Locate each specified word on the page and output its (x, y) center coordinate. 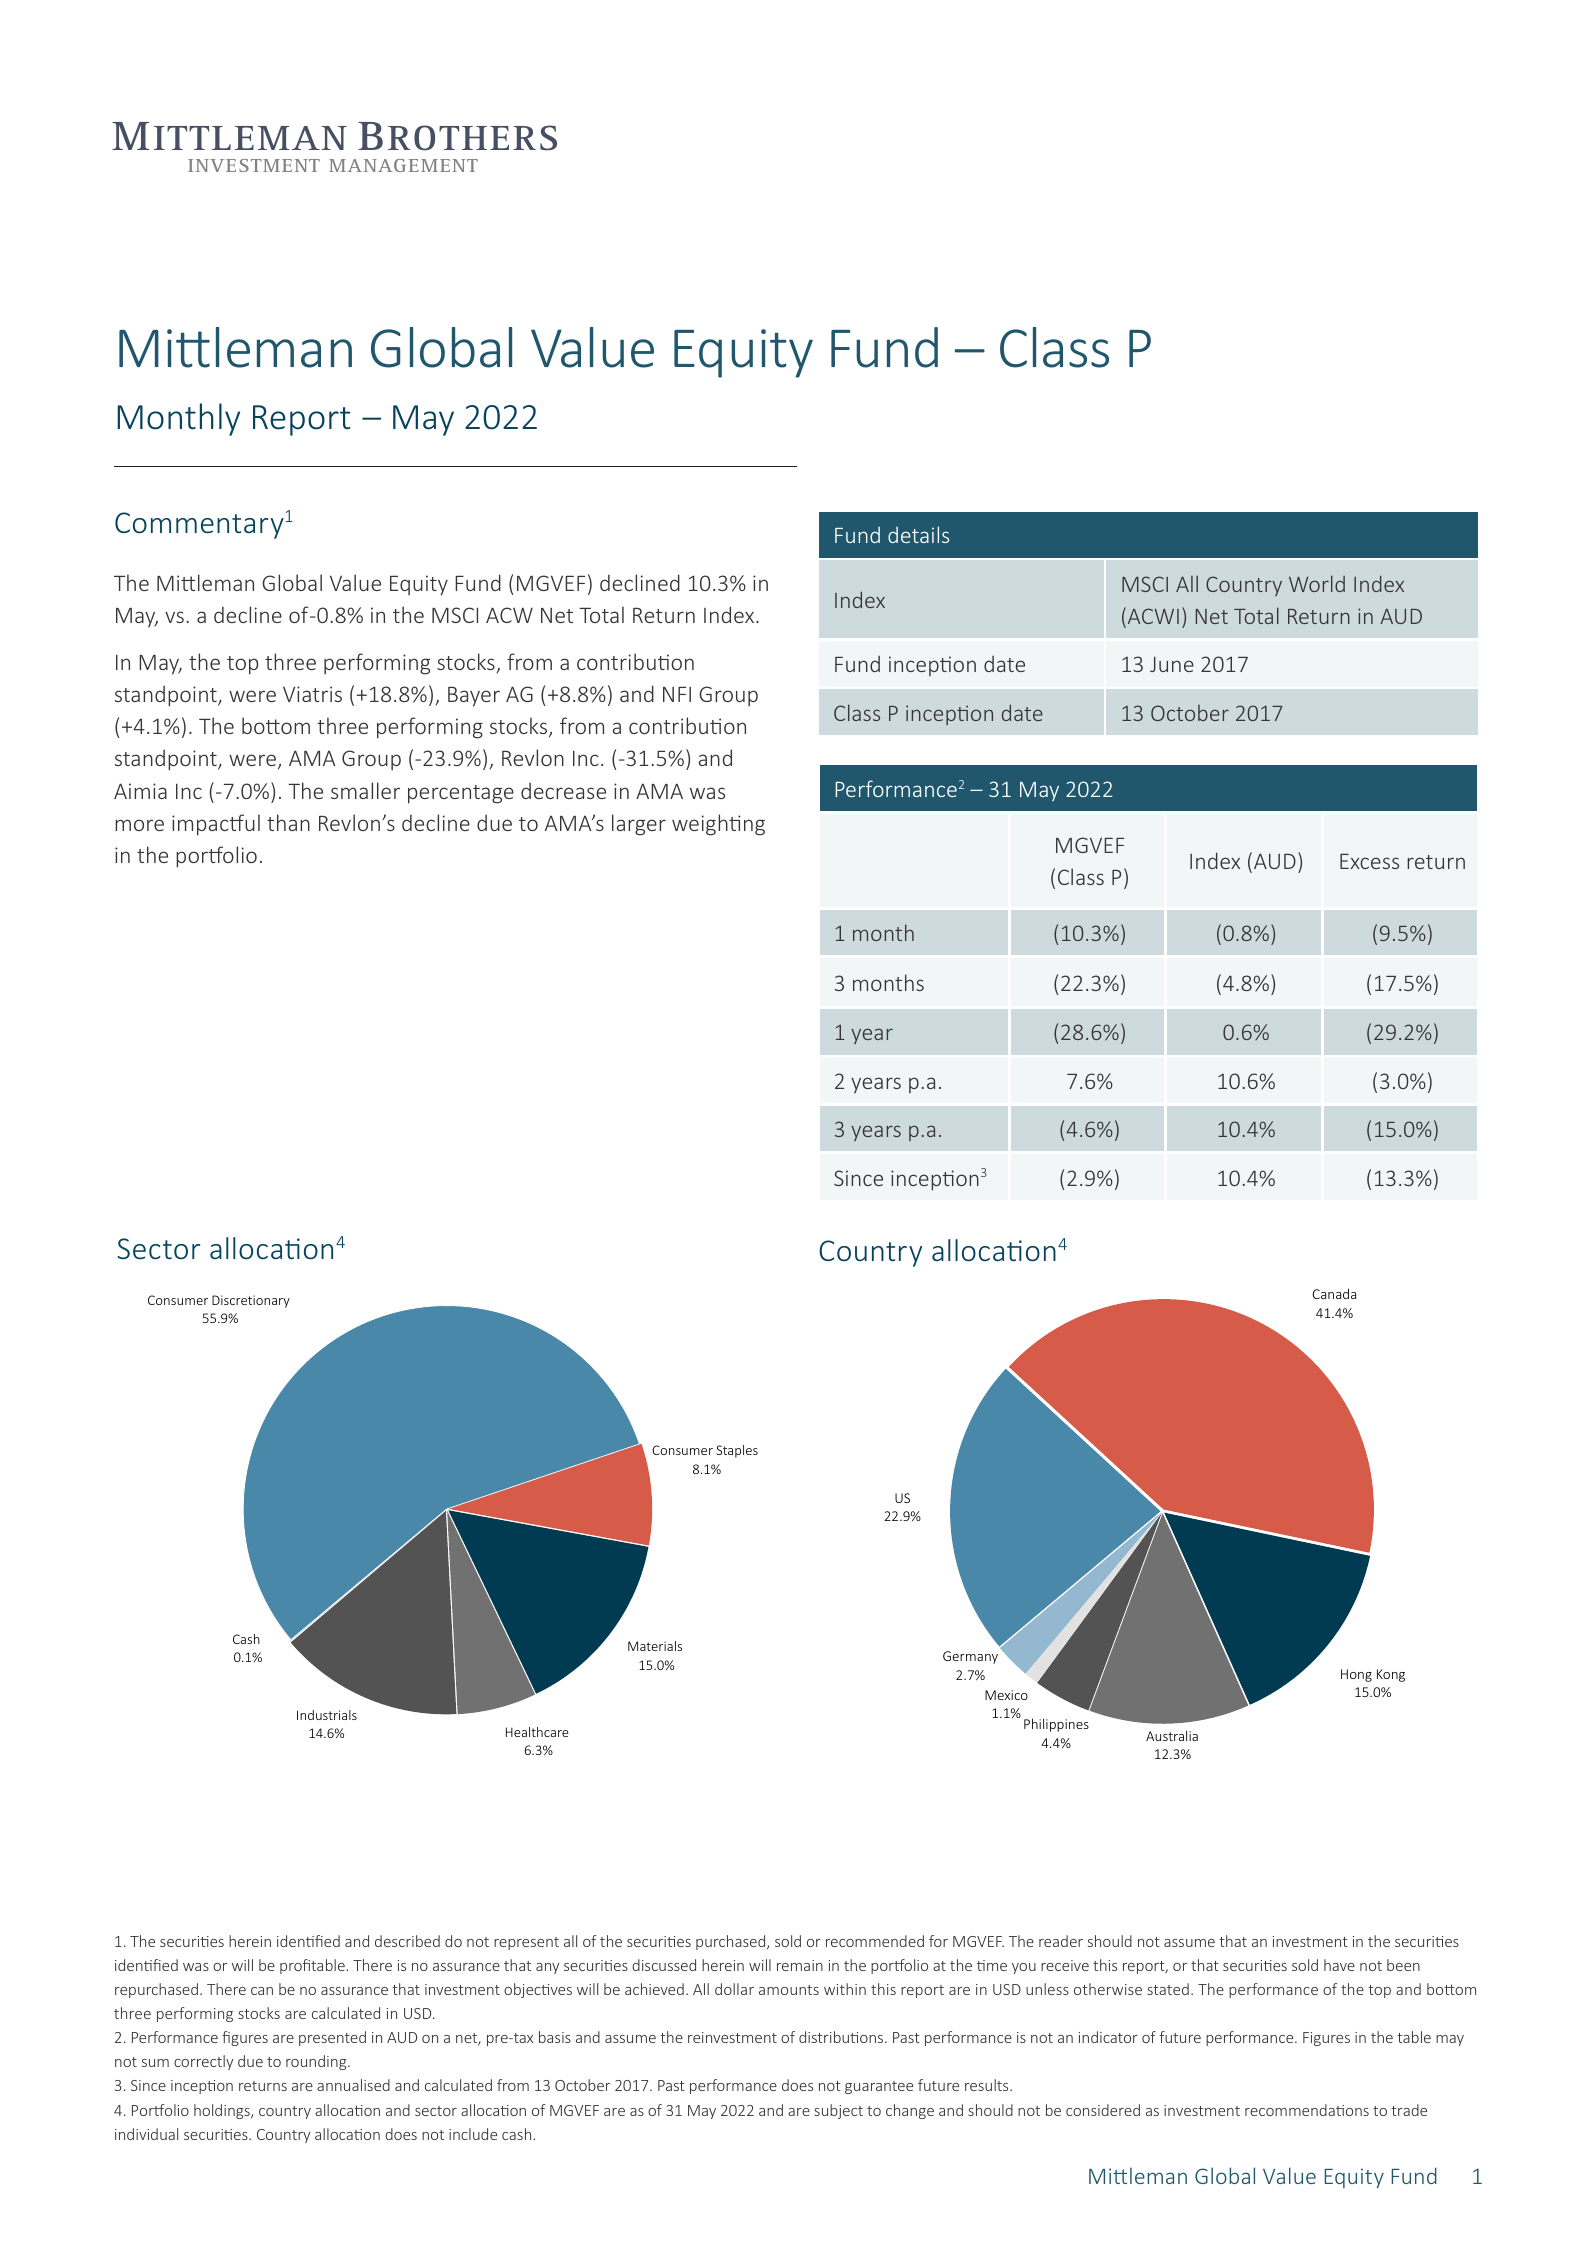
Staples (737, 1451)
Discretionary (251, 1301)
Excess (1369, 861)
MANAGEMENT (403, 165)
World (1317, 583)
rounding (317, 2062)
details (918, 534)
